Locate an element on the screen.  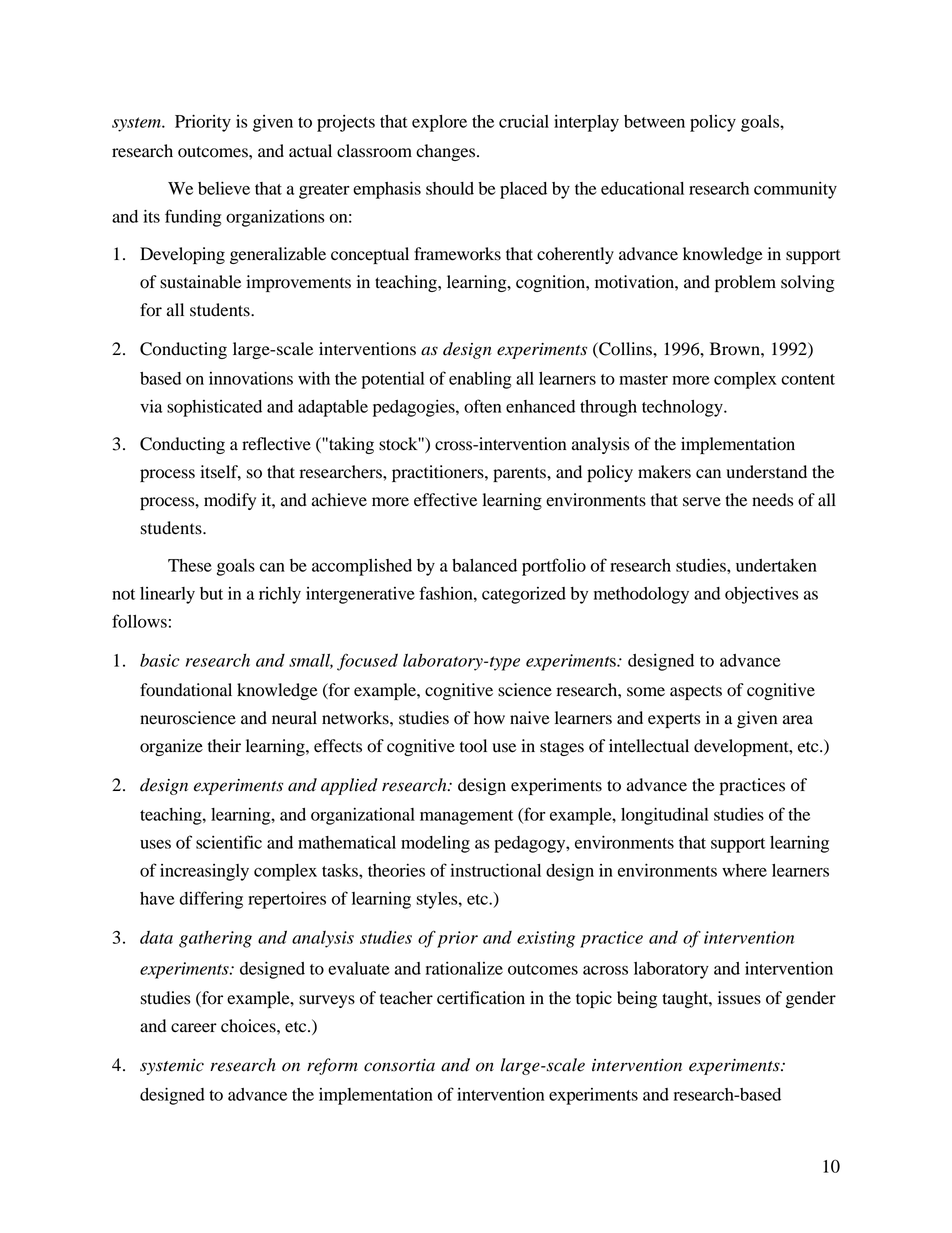
between is located at coordinates (654, 121).
